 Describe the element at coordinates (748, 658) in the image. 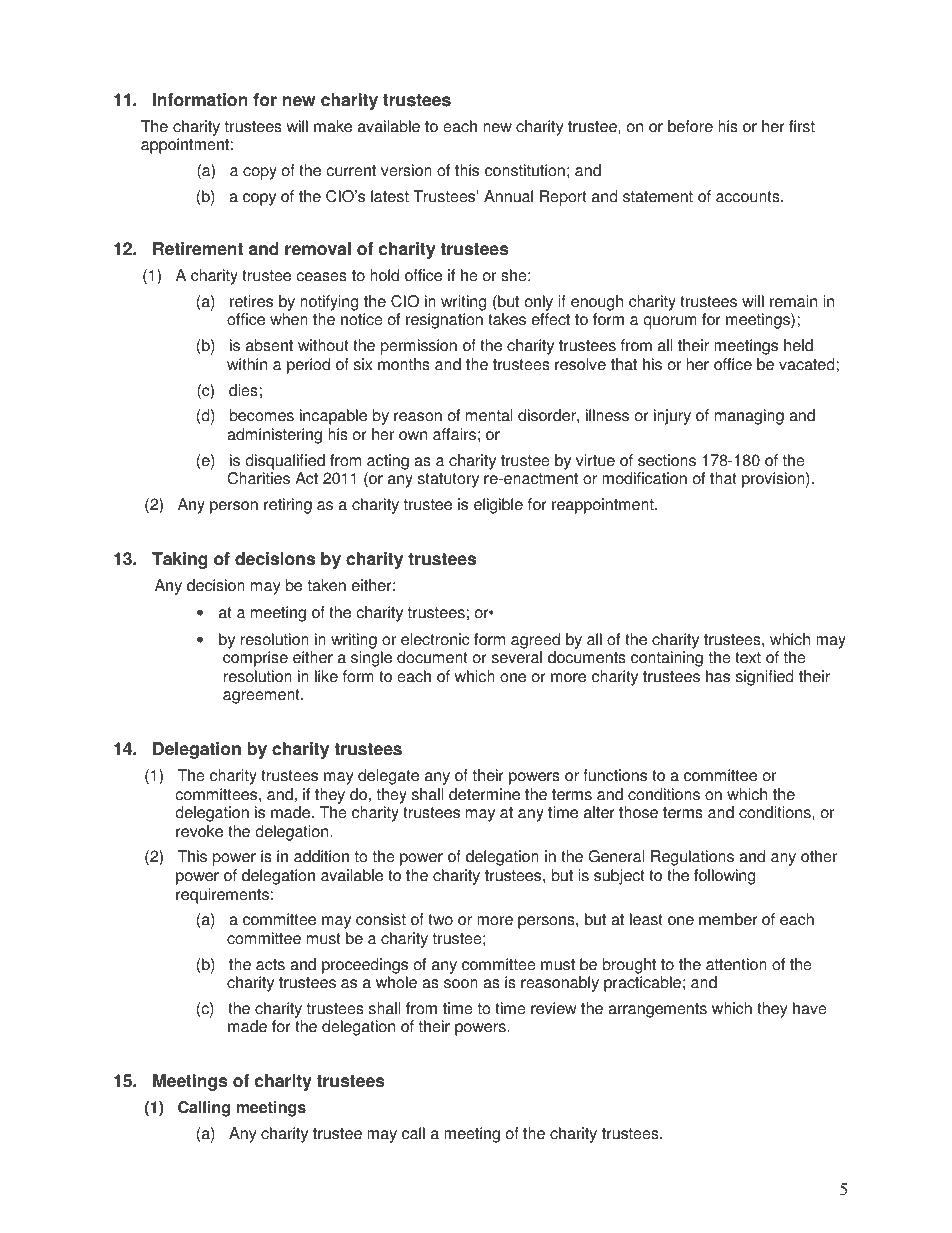

I see `text` at that location.
